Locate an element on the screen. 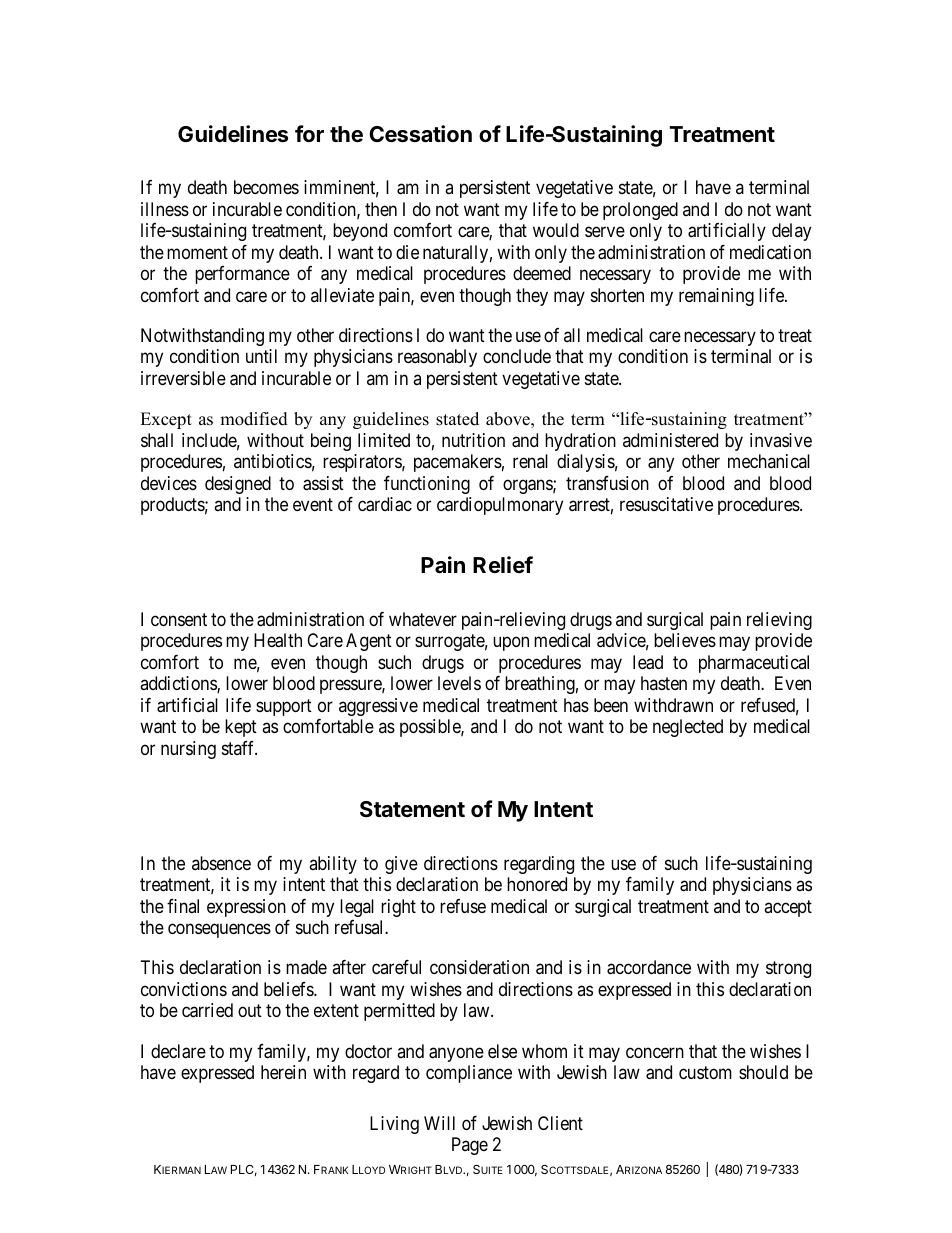 The width and height of the screenshot is (952, 1233). becomes is located at coordinates (266, 187).
